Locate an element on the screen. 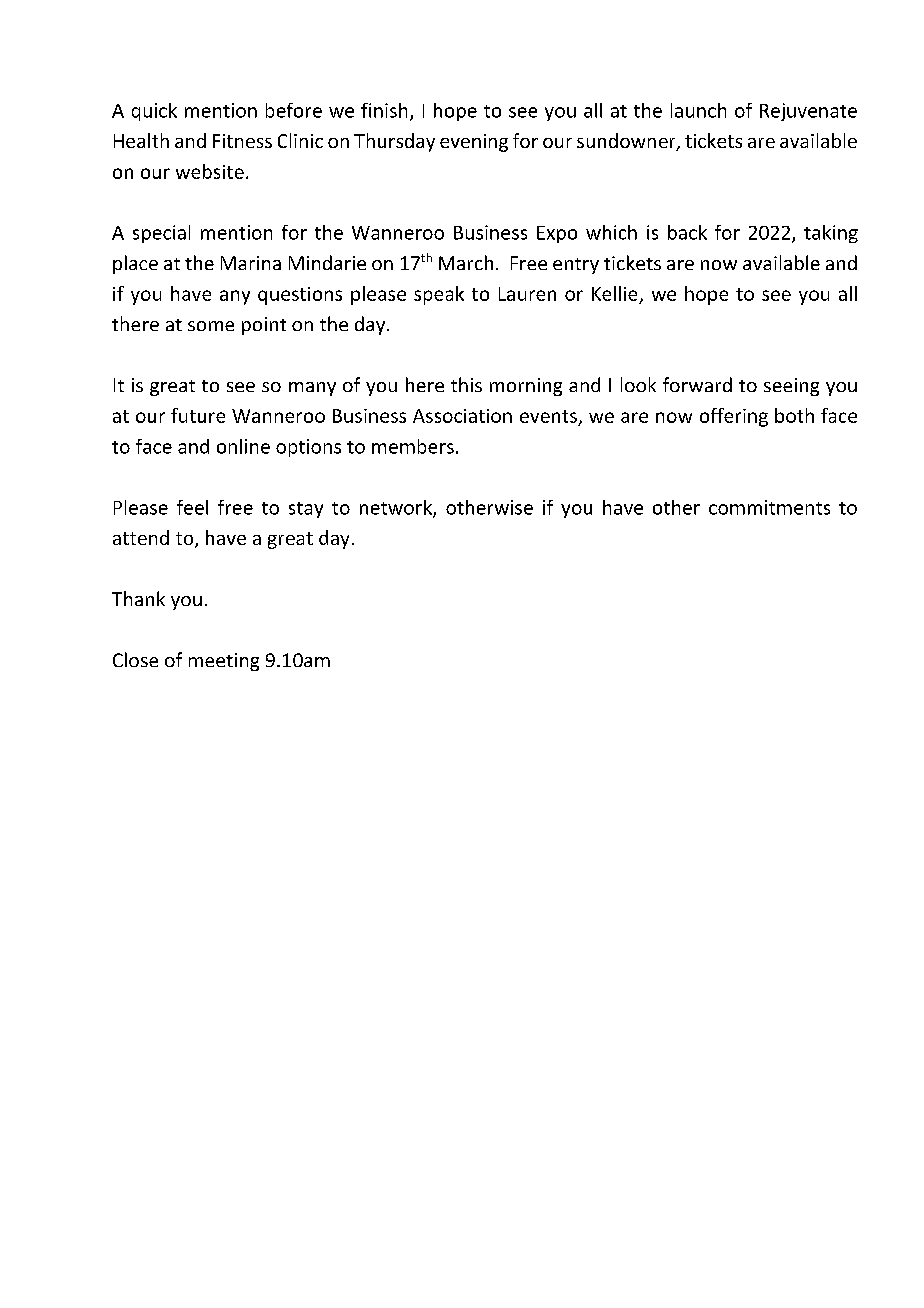 This screenshot has width=924, height=1308. Kellie is located at coordinates (614, 293).
